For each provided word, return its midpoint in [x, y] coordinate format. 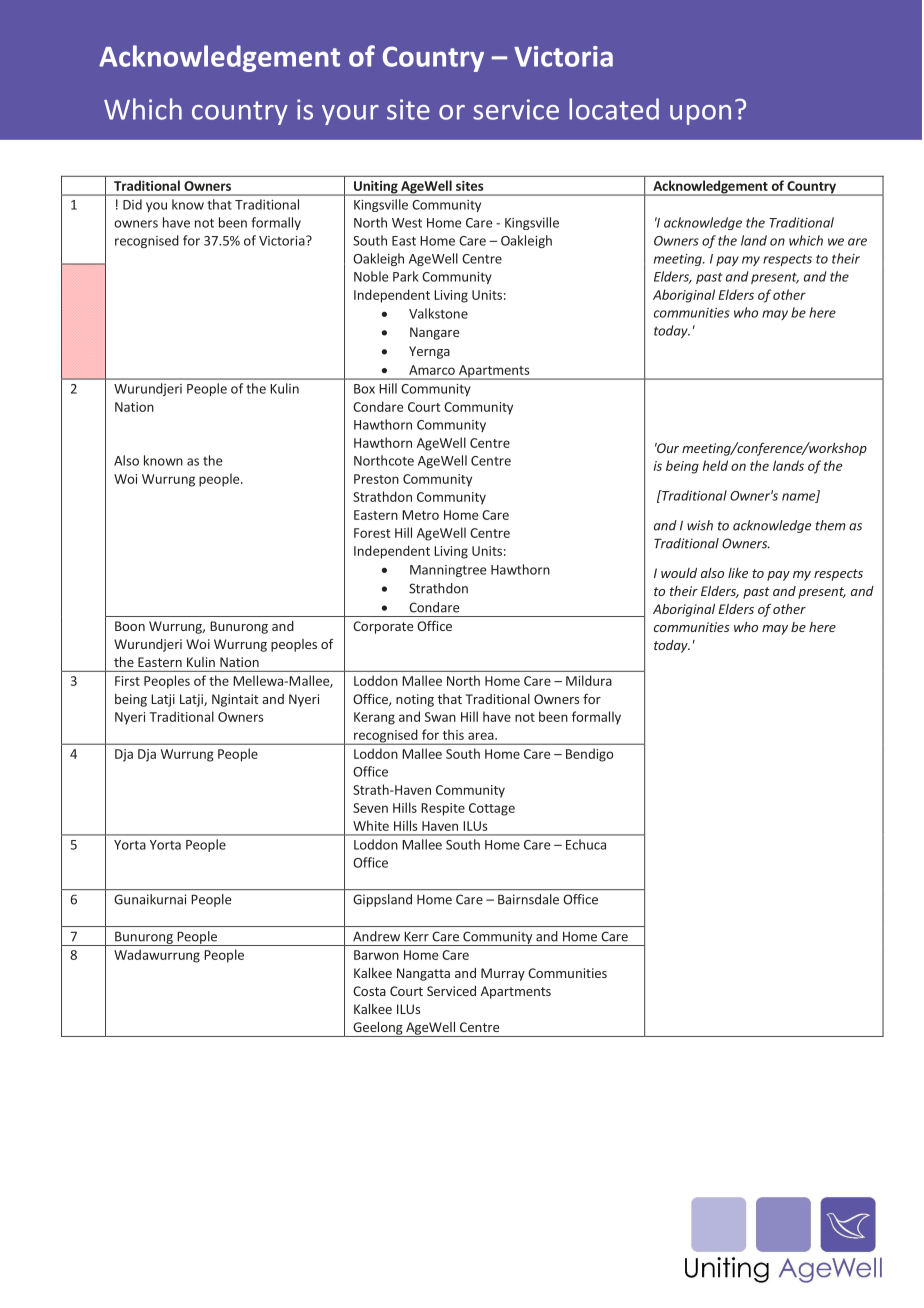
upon [700, 115]
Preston [376, 479]
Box [364, 389]
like [738, 573]
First [127, 681]
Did [132, 204]
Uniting [376, 188]
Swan [440, 717]
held [715, 465]
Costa [369, 991]
